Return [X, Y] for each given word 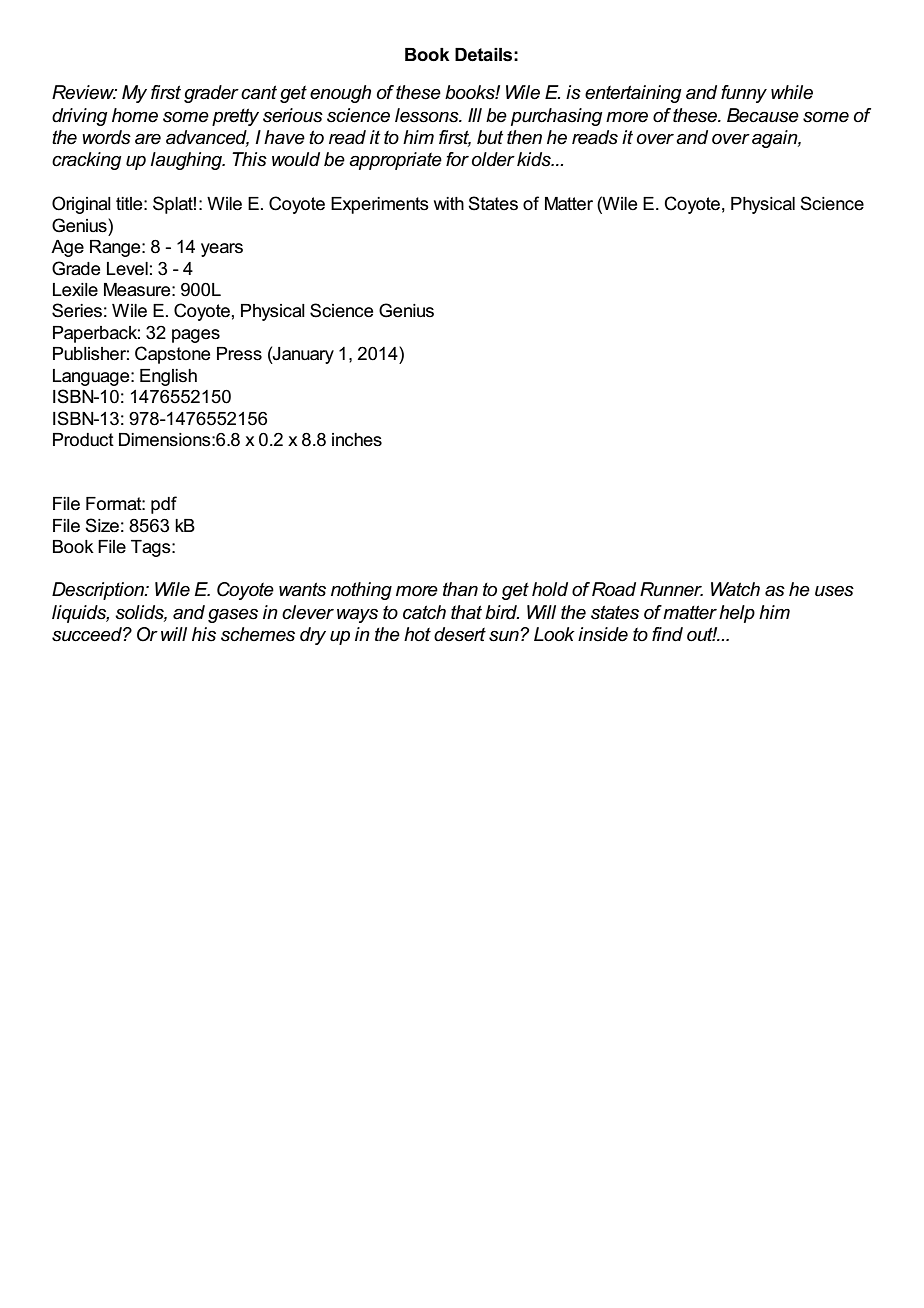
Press [239, 354]
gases [233, 616]
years [222, 250]
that [466, 612]
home [135, 115]
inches [357, 440]
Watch [735, 589]
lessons [428, 115]
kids [535, 159]
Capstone [172, 355]
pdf [164, 505]
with [449, 203]
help [737, 614]
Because [763, 115]
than [460, 589]
